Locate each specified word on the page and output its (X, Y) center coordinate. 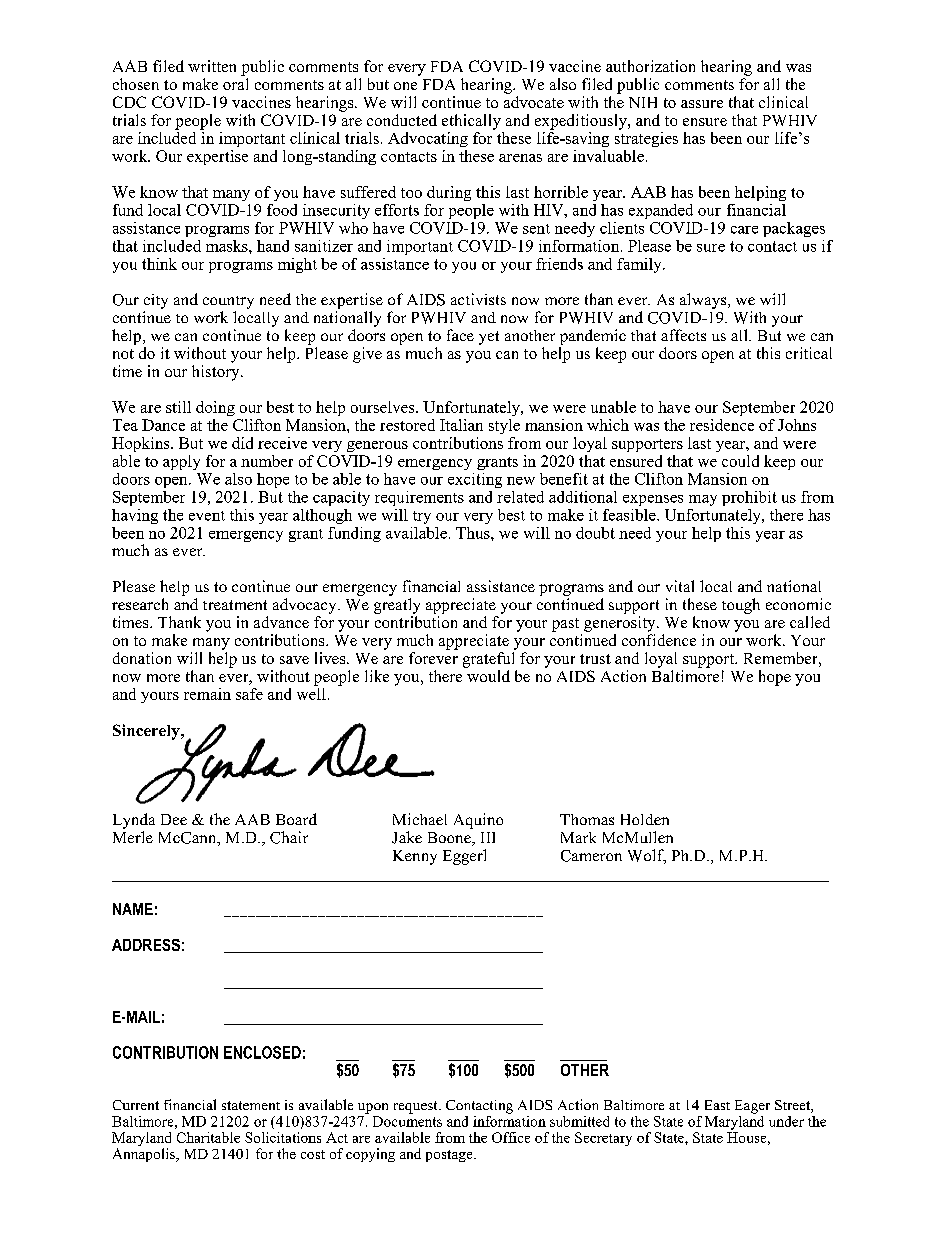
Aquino (478, 821)
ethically (471, 122)
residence (722, 425)
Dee (174, 819)
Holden (645, 819)
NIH (643, 102)
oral (235, 84)
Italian (461, 425)
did (242, 443)
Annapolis (145, 1155)
